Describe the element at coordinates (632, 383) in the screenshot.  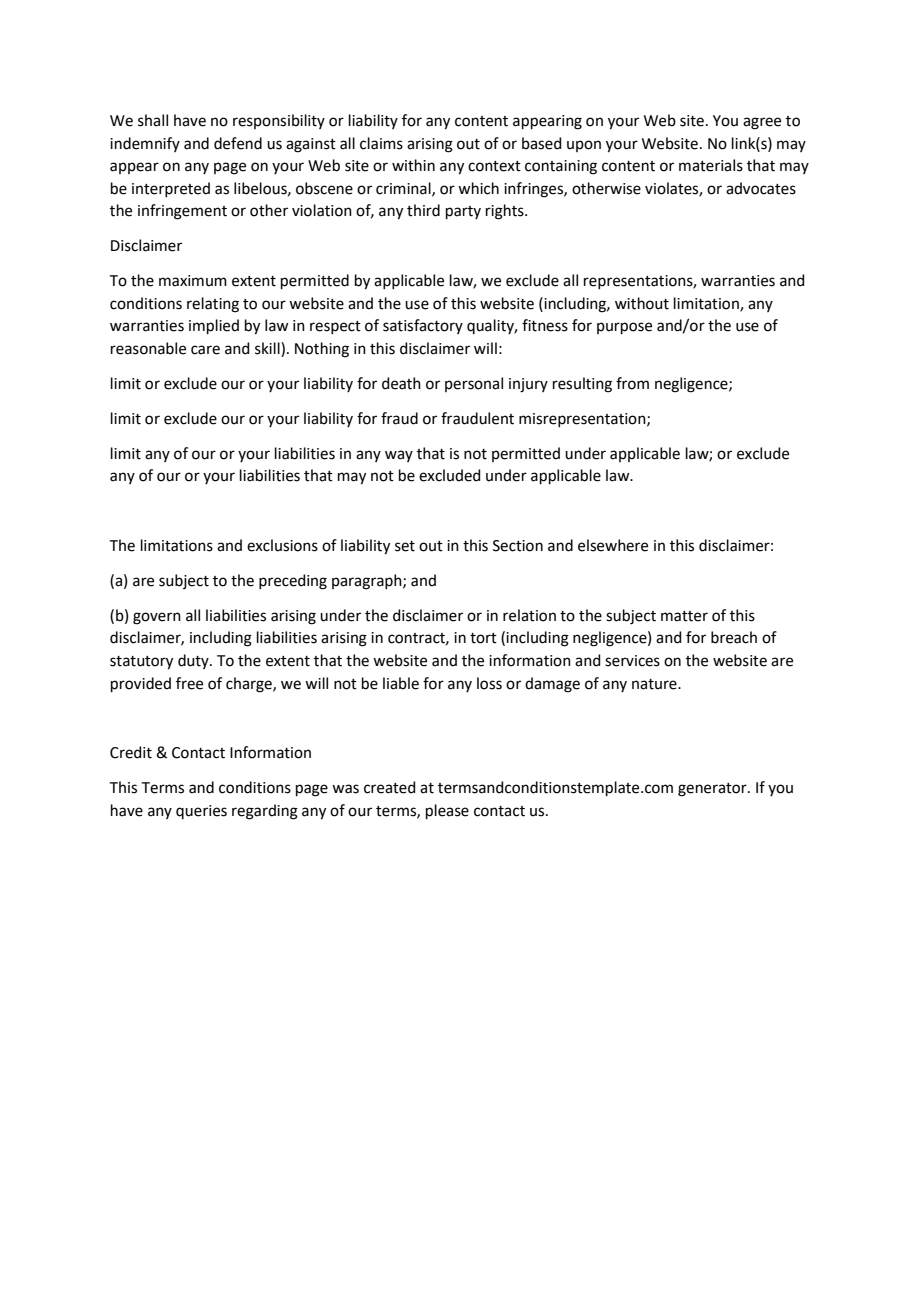
I see `from` at that location.
